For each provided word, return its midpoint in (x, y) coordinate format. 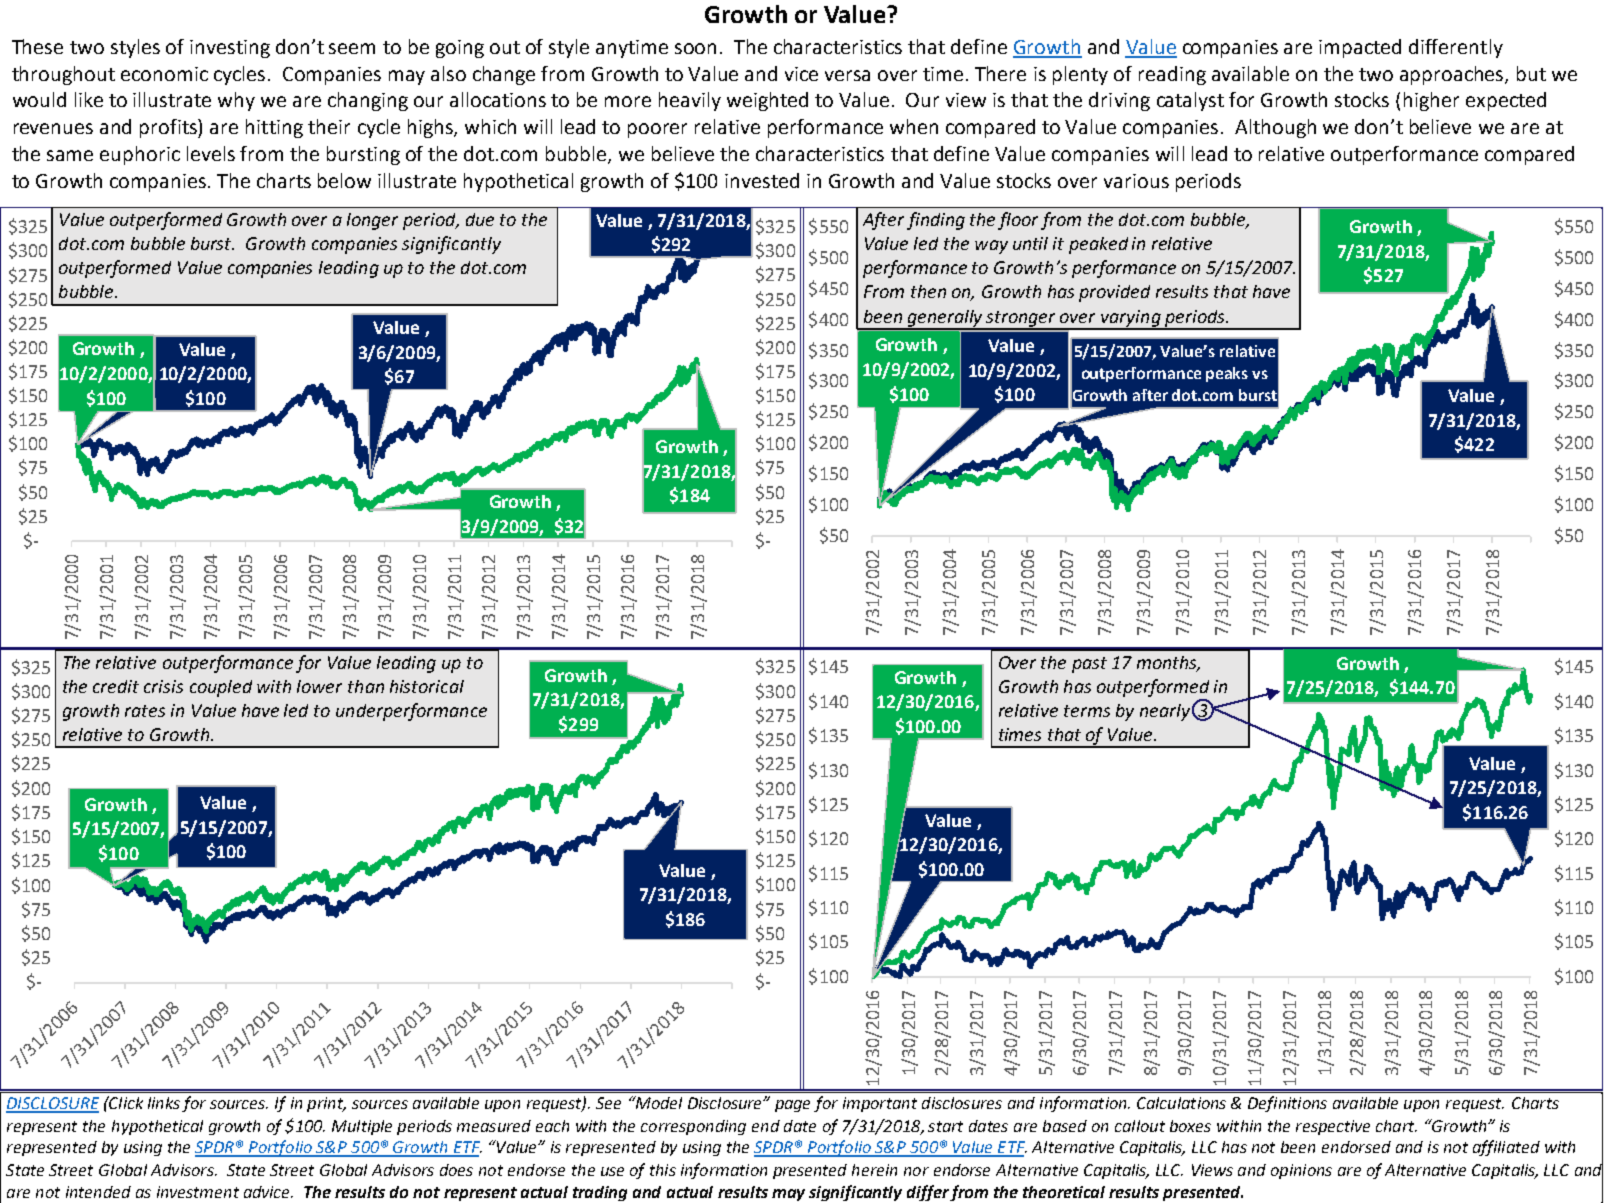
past (1089, 665)
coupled (221, 688)
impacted (1360, 48)
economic (164, 74)
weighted (767, 101)
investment (198, 1192)
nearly (1165, 712)
